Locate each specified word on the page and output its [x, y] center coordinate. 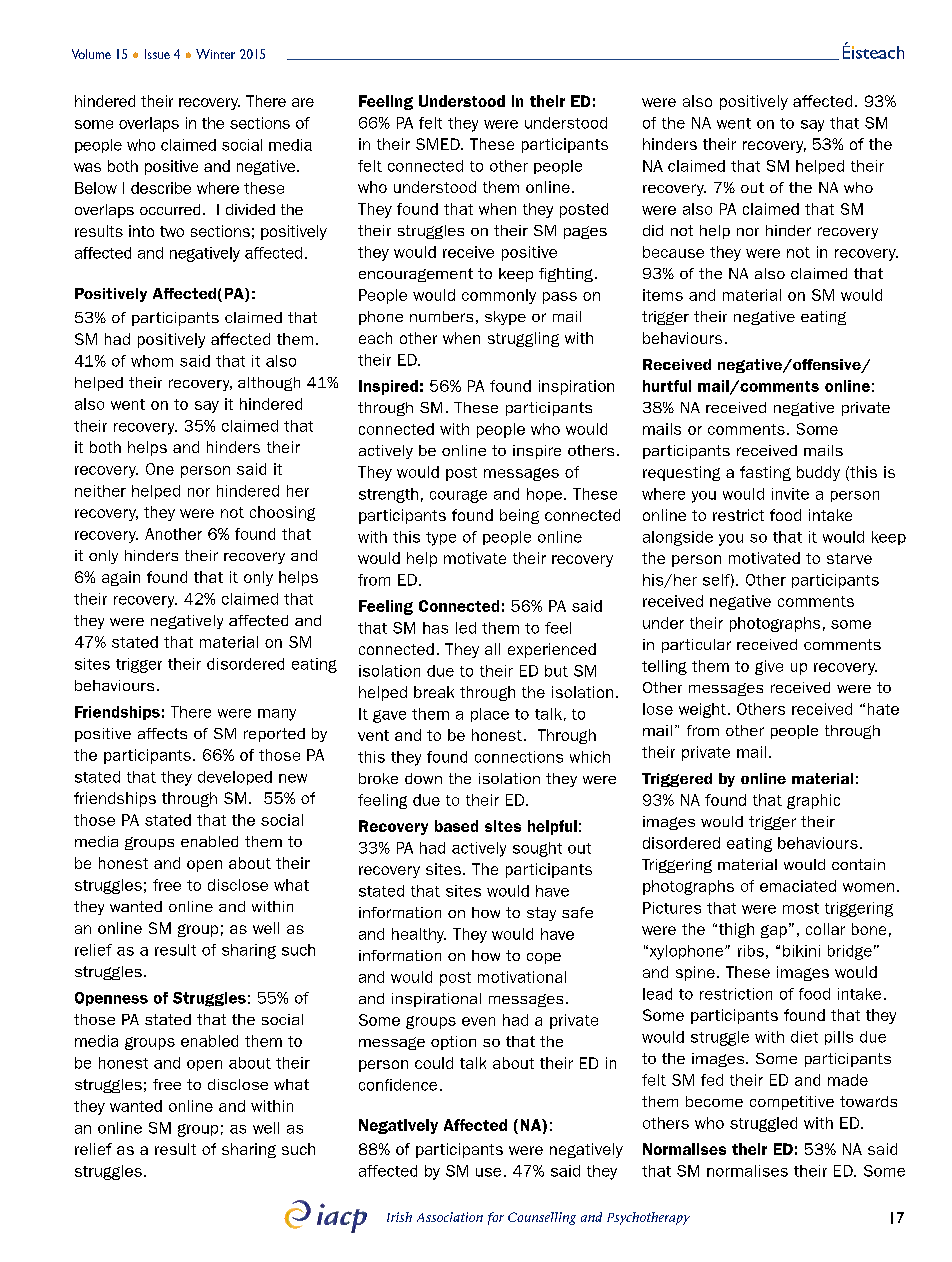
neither [100, 491]
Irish [399, 1217]
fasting [765, 473]
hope [544, 495]
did [653, 230]
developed [235, 778]
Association [450, 1217]
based [456, 826]
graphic [813, 801]
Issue [157, 54]
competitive [792, 1103]
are [303, 102]
